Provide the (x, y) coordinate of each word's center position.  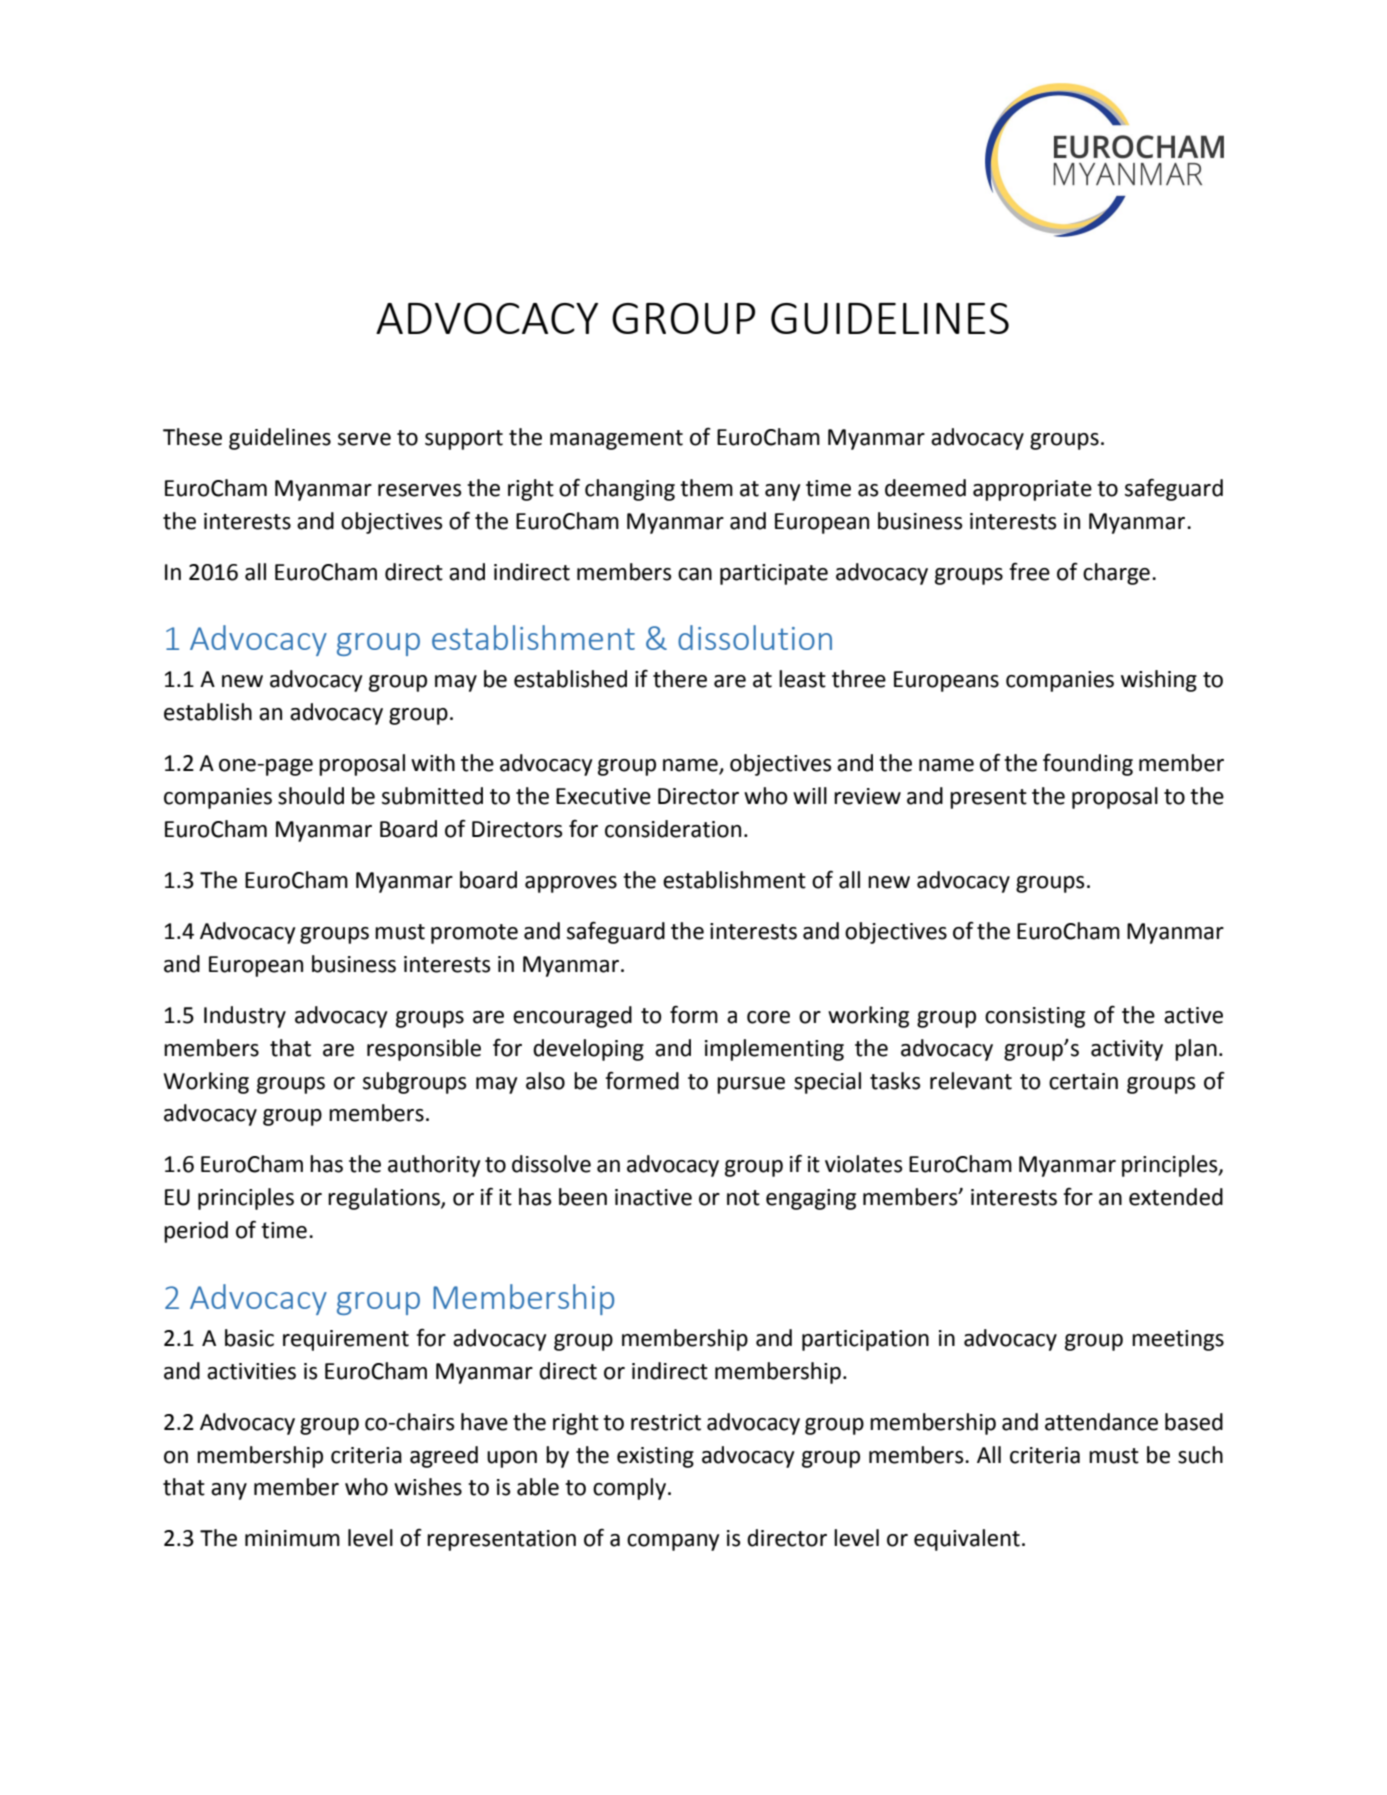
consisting (1035, 1017)
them (706, 488)
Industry (245, 1017)
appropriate (1032, 490)
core (768, 1017)
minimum (292, 1538)
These (192, 437)
